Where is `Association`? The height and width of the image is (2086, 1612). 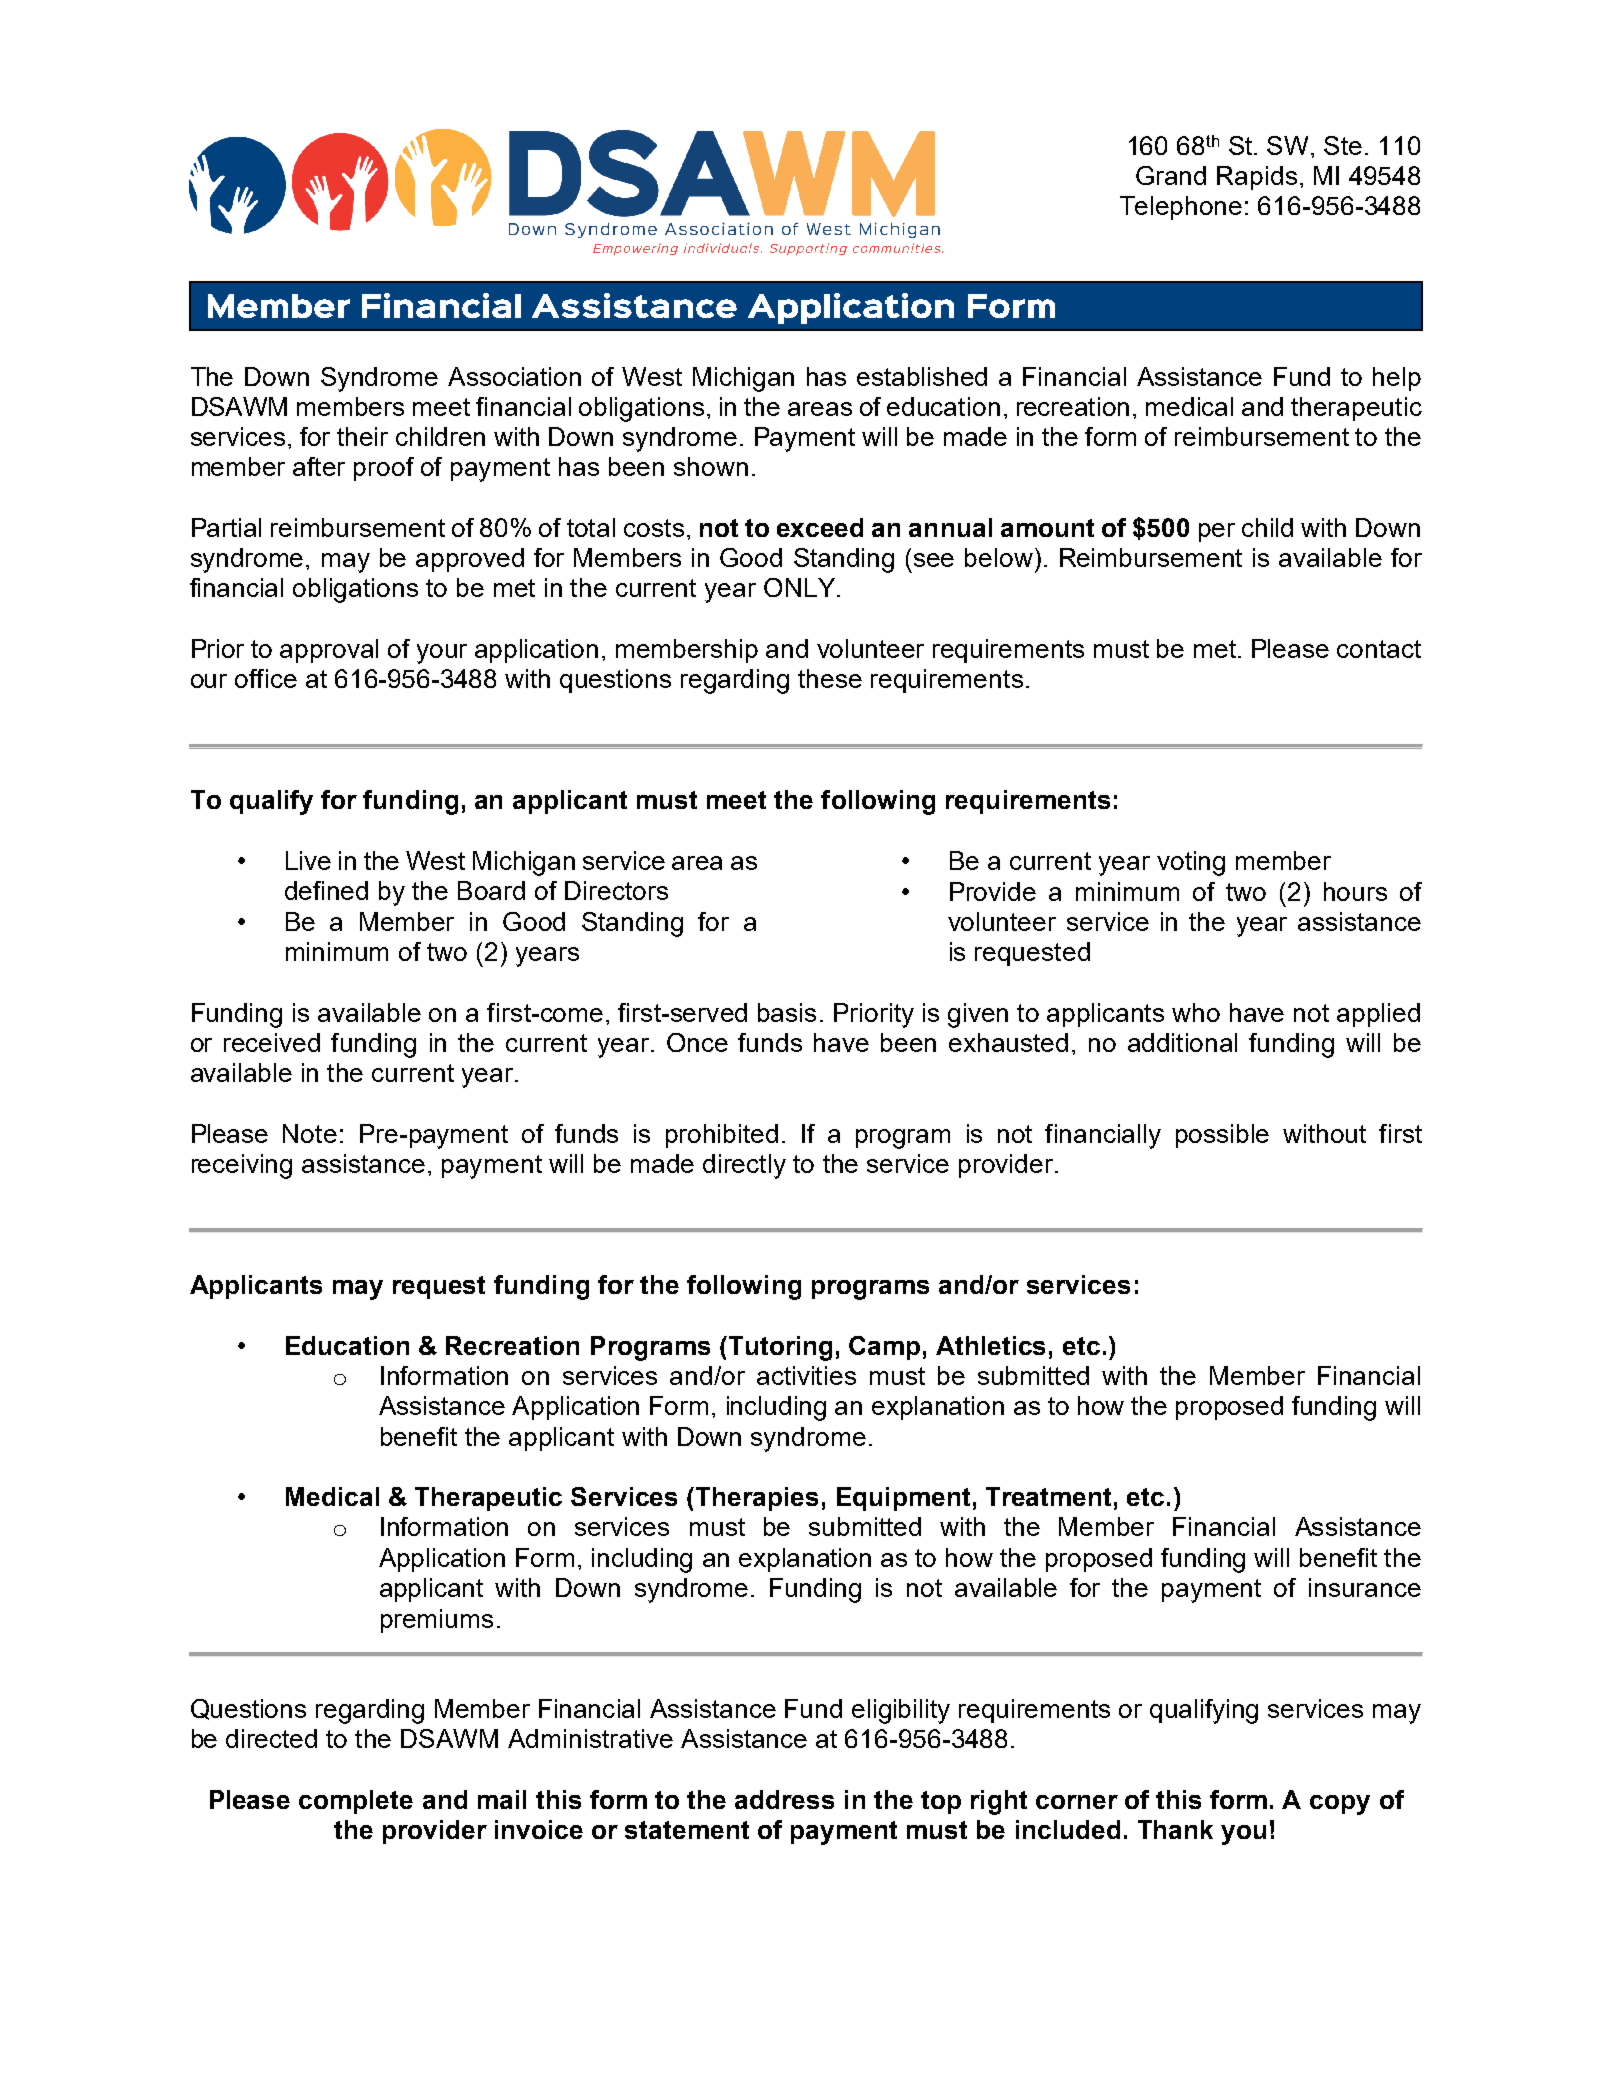 Association is located at coordinates (514, 376).
